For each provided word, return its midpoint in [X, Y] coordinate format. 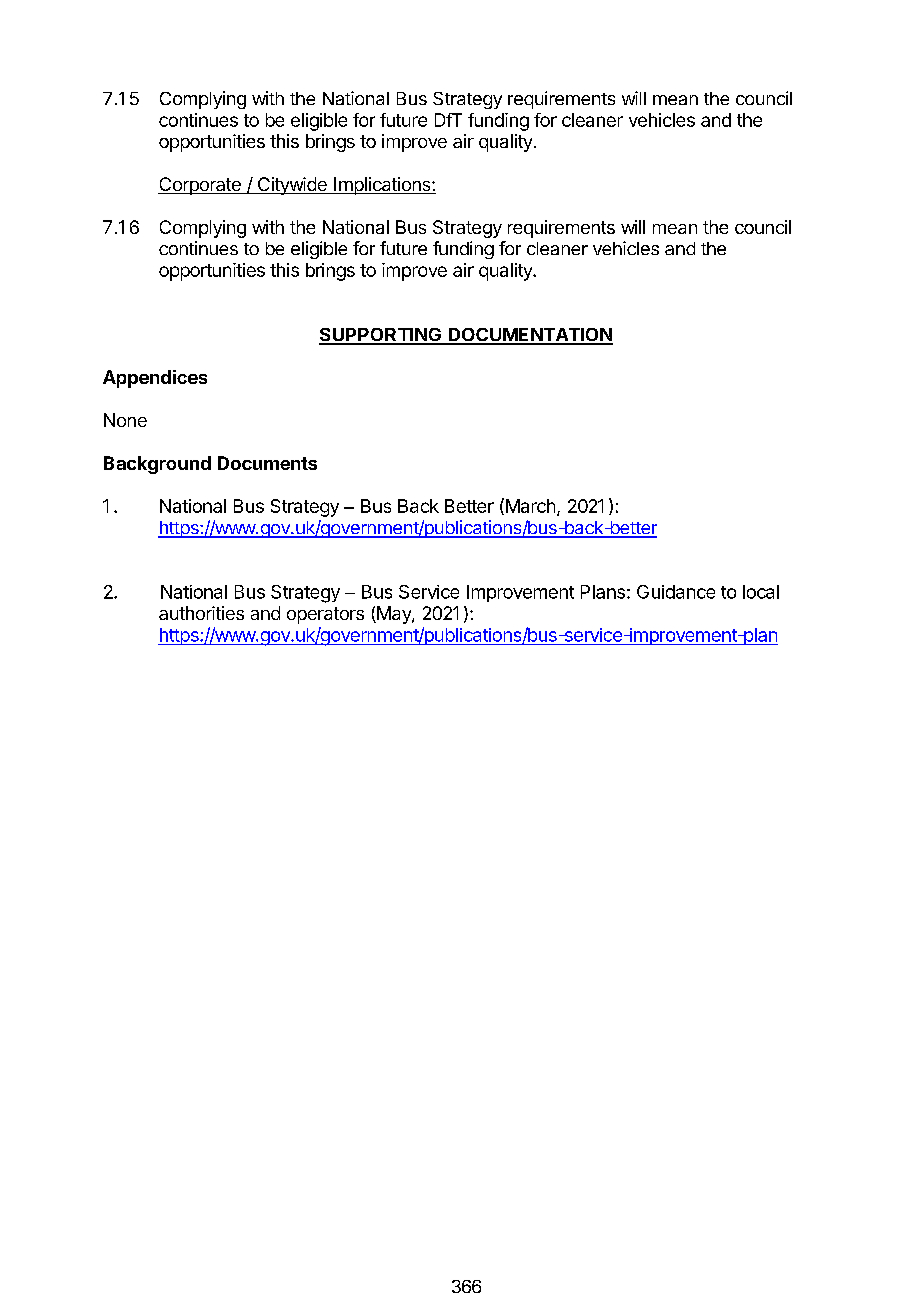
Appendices [155, 379]
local [761, 592]
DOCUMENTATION [529, 336]
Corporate [200, 186]
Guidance [676, 592]
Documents [267, 463]
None [125, 420]
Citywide [292, 186]
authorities [201, 613]
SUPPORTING [381, 336]
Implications [382, 186]
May [394, 615]
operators [325, 615]
